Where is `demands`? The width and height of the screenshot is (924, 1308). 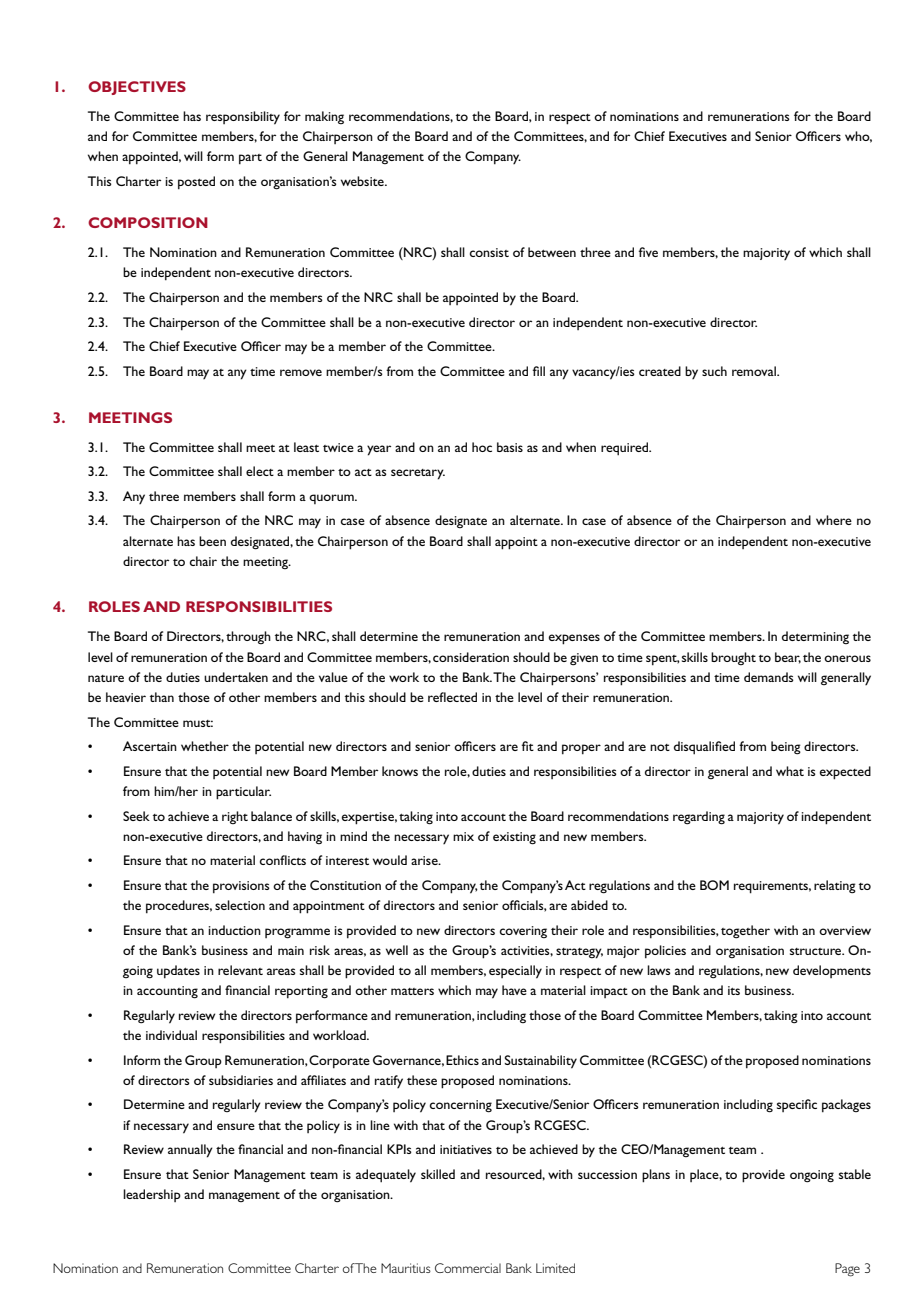
demands is located at coordinates (769, 677).
